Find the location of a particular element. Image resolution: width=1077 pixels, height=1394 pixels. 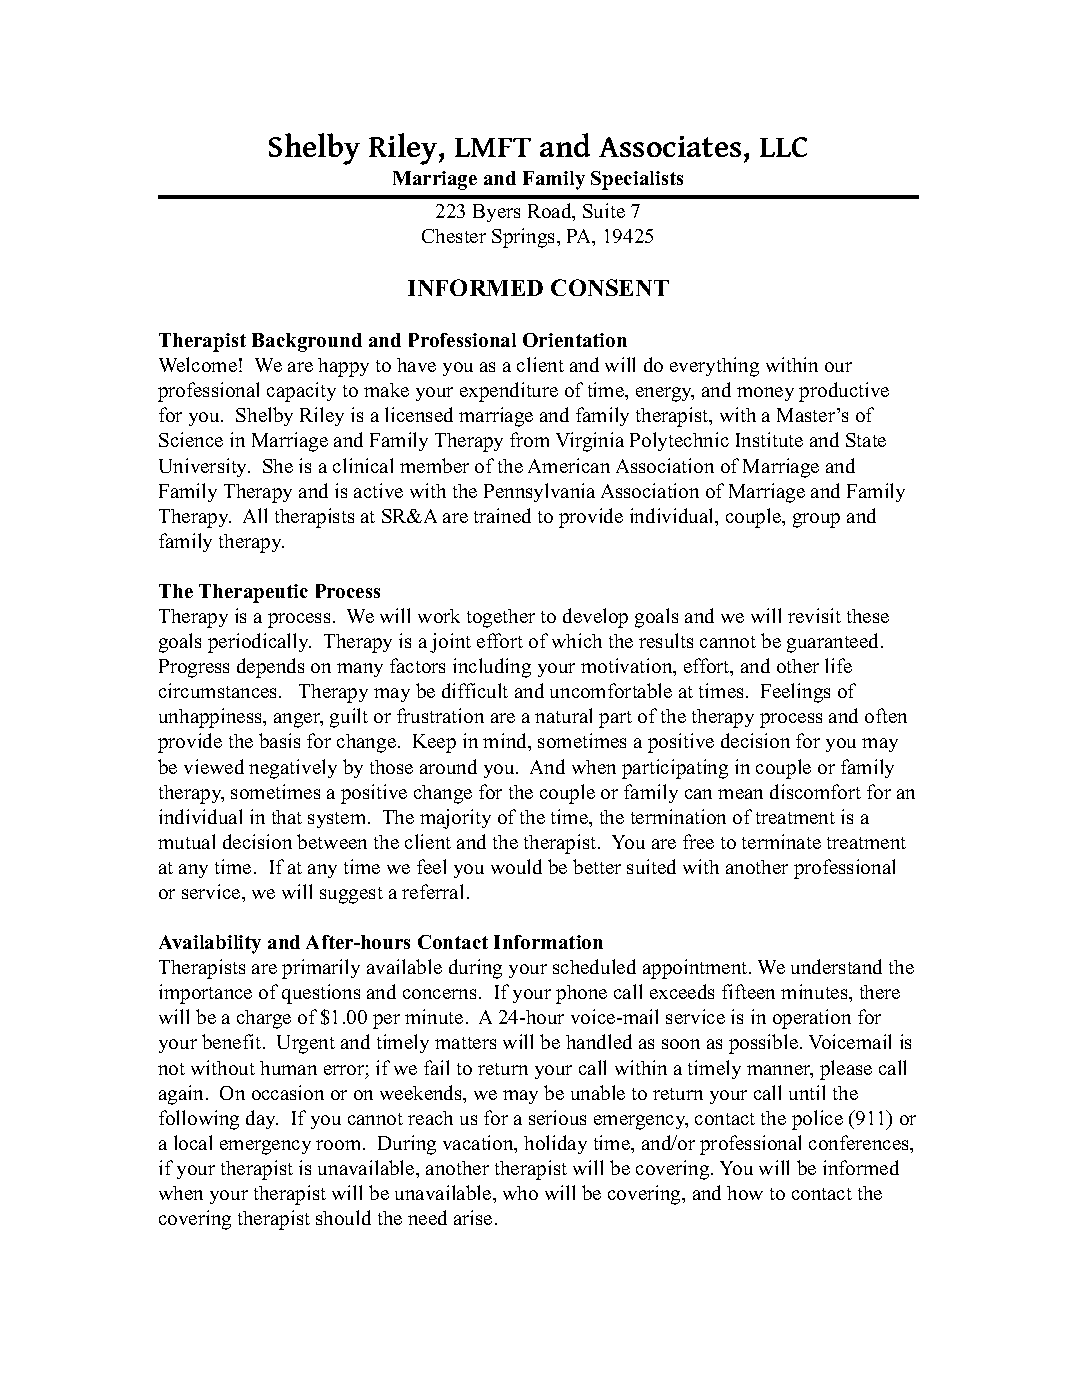

should is located at coordinates (343, 1217).
